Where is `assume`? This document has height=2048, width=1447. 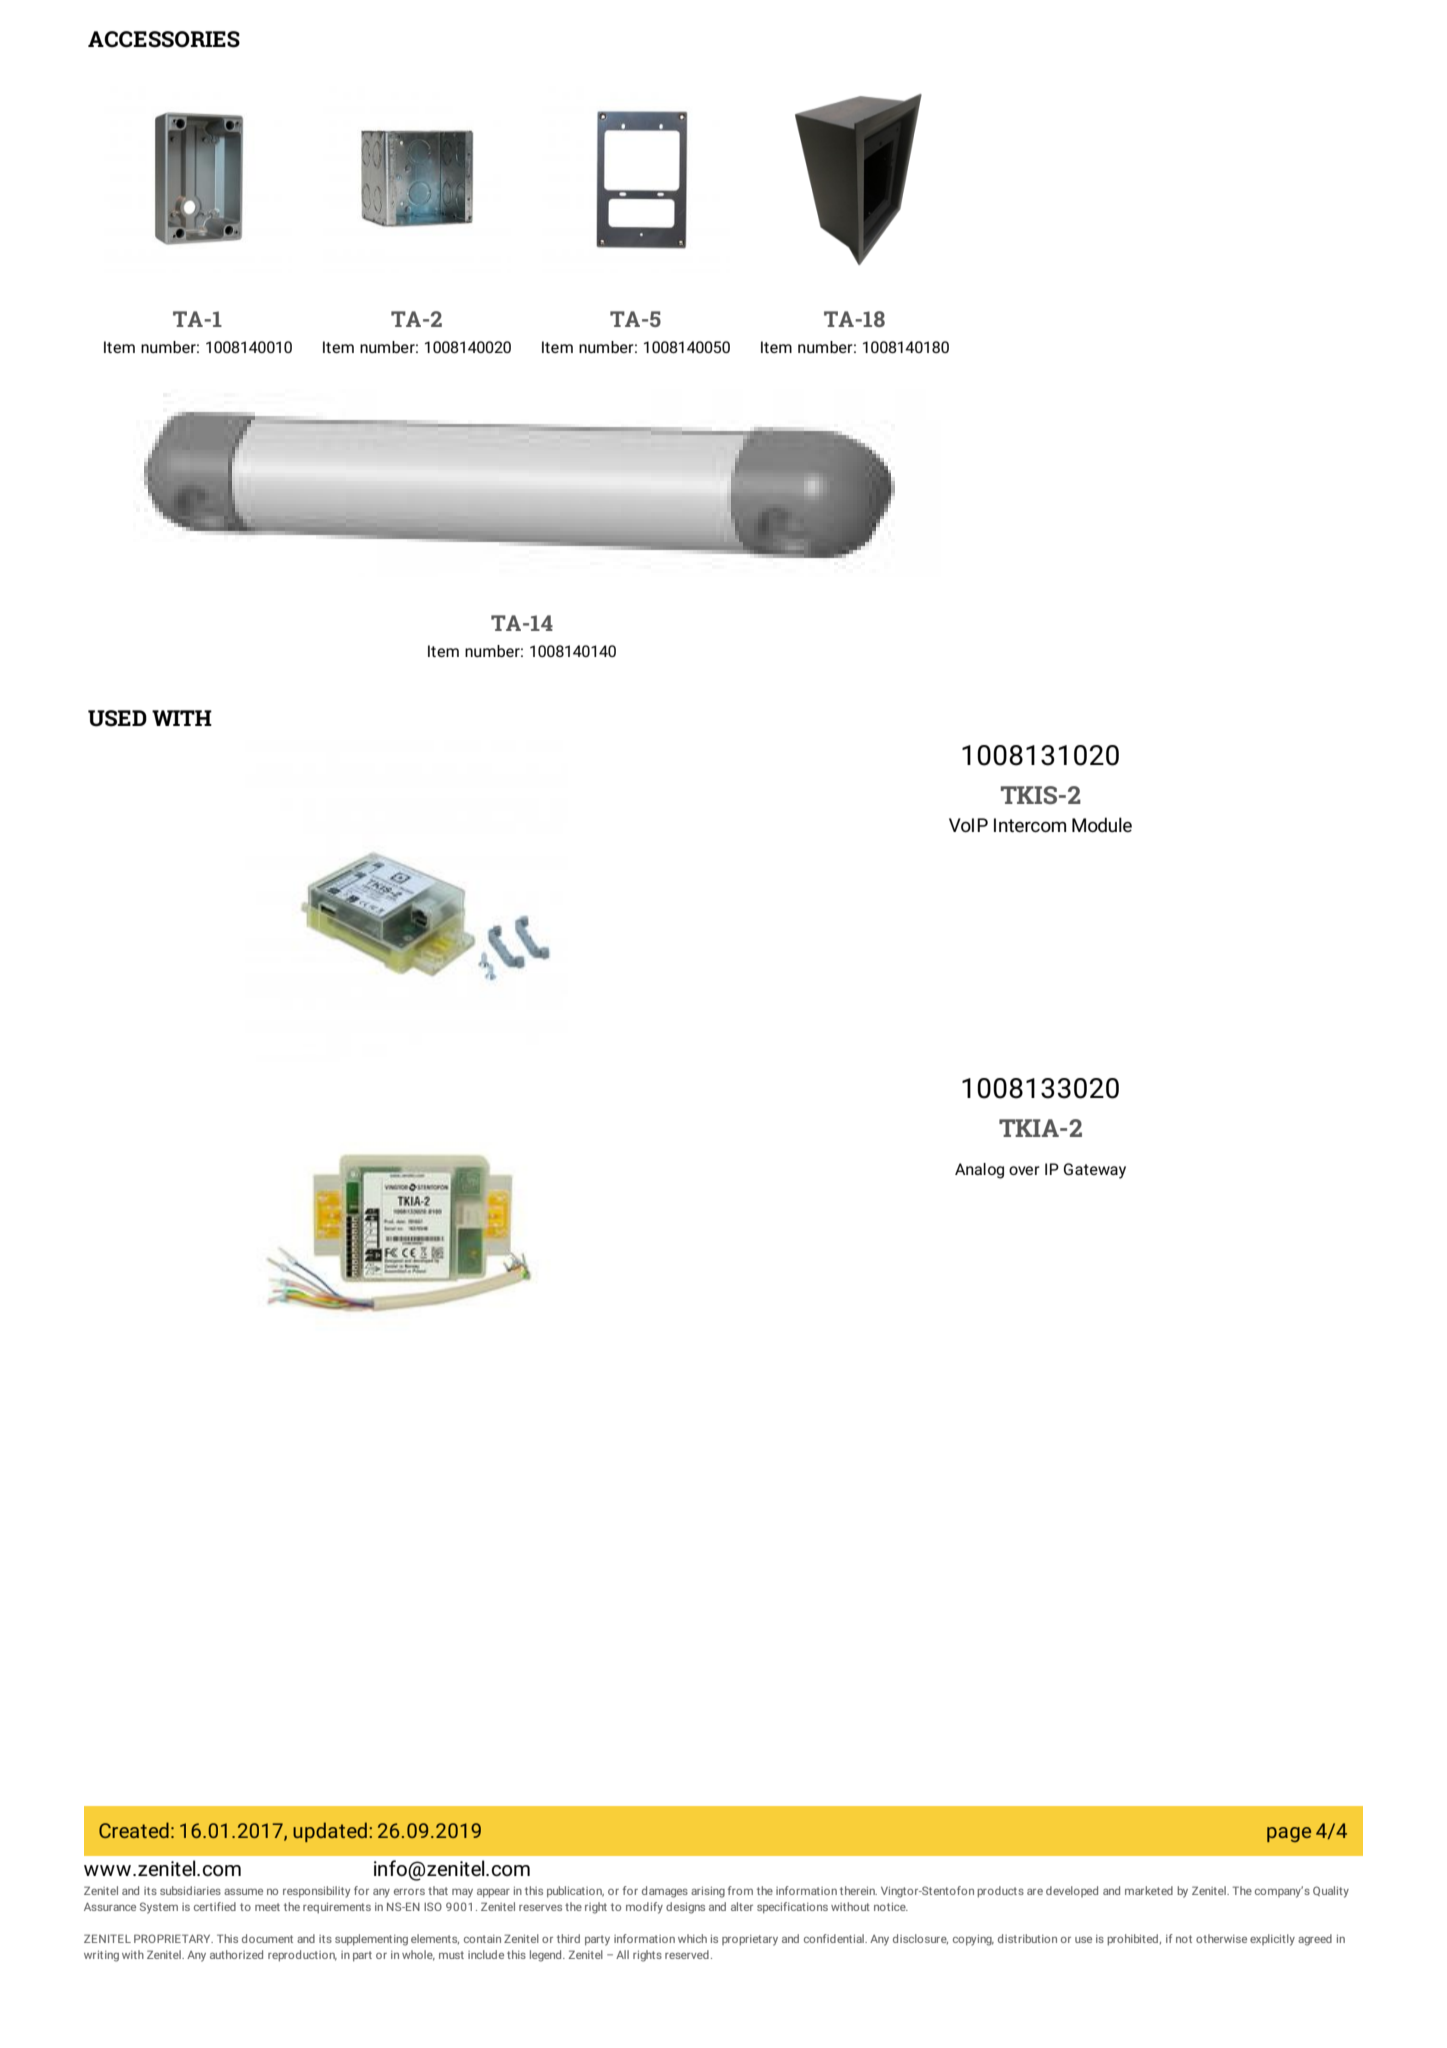 assume is located at coordinates (243, 1892).
